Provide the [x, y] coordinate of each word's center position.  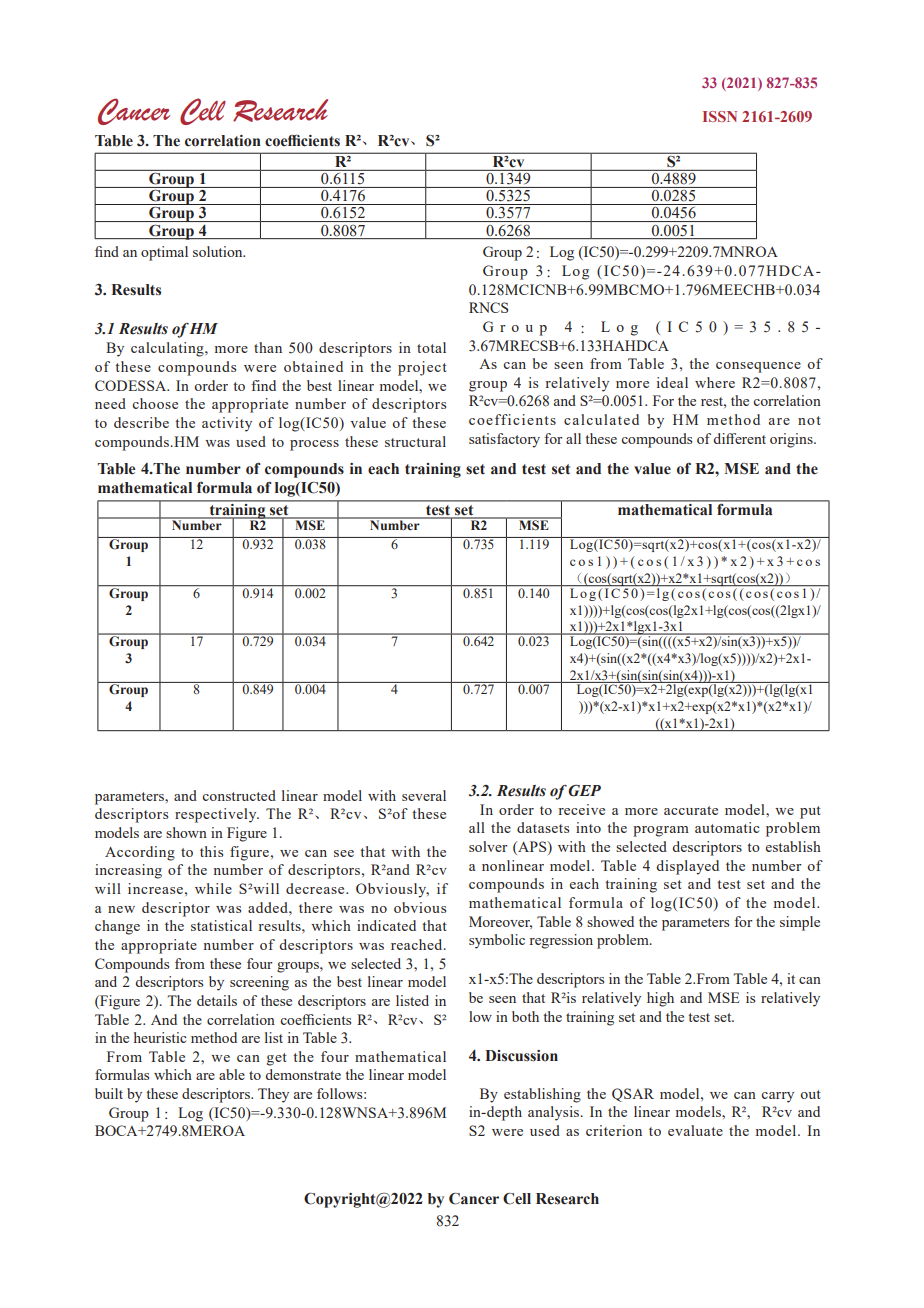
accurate [691, 810]
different [739, 438]
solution [219, 251]
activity [227, 424]
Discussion [521, 1056]
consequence [758, 367]
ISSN [720, 116]
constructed [239, 795]
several [424, 795]
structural [415, 441]
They [273, 1095]
